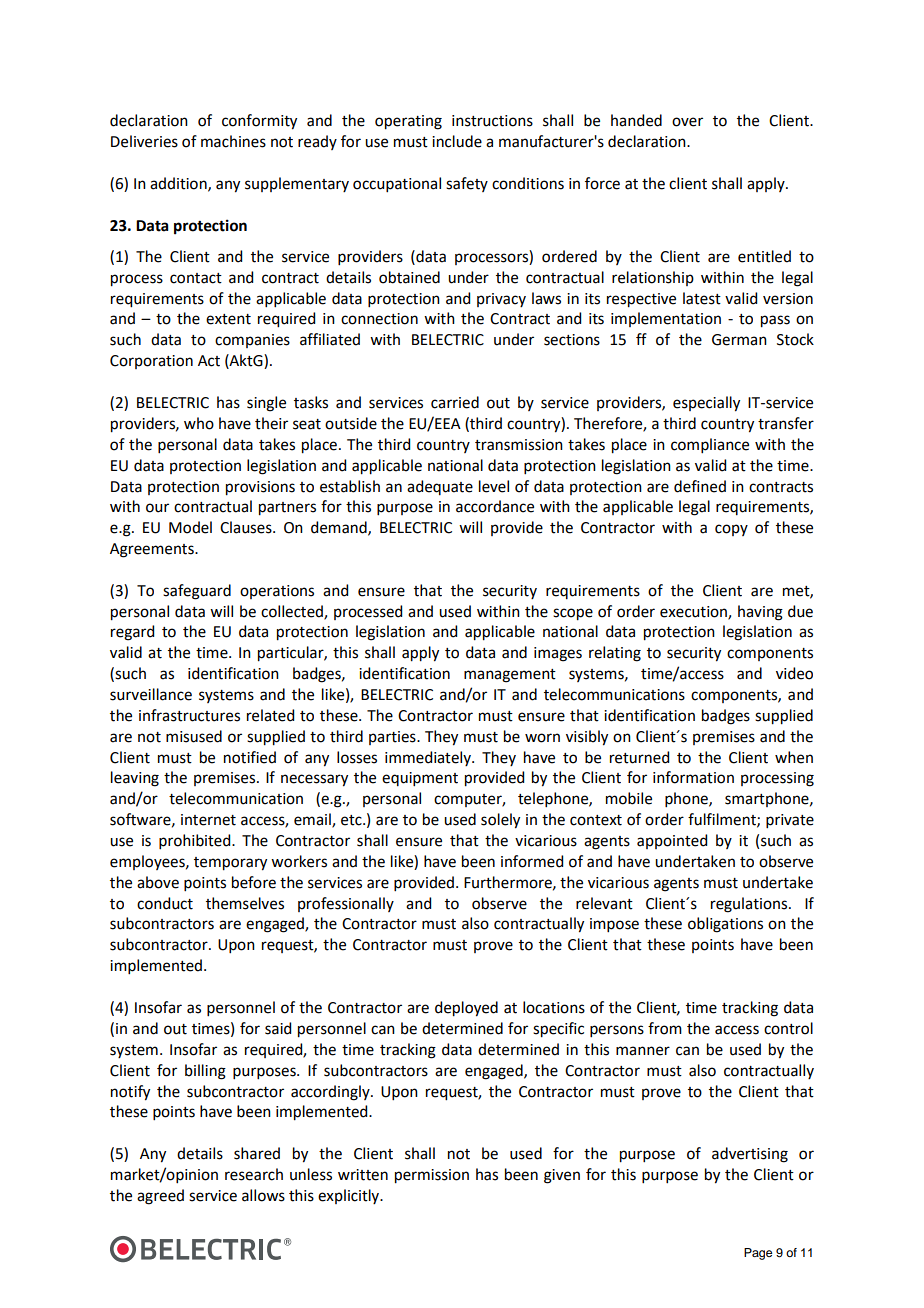 This screenshot has width=924, height=1308. Describe the element at coordinates (731, 530) in the screenshot. I see `copy` at that location.
